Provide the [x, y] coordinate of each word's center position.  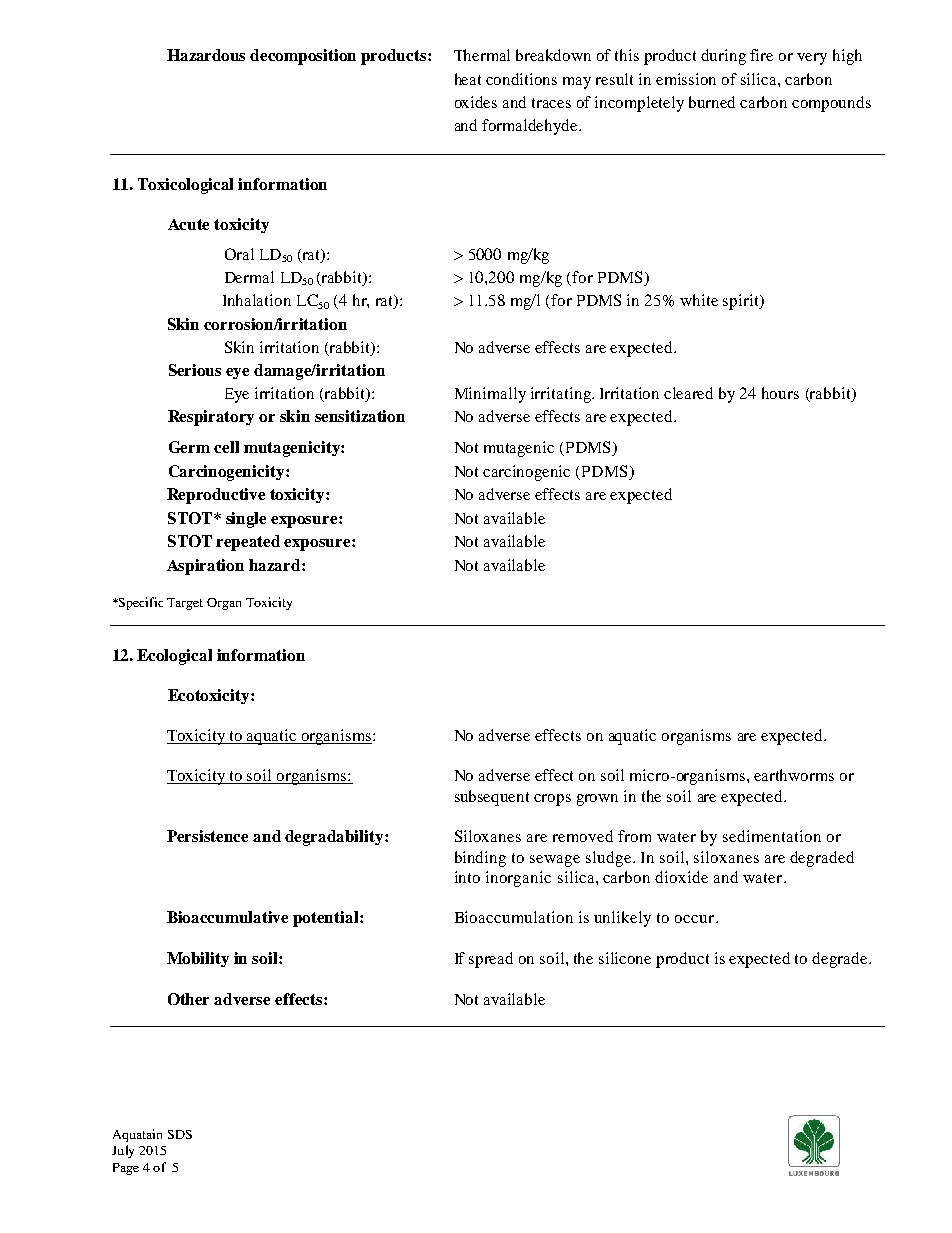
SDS [180, 1134]
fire [761, 55]
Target [185, 604]
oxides [476, 102]
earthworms [794, 775]
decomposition [303, 57]
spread [491, 960]
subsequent [492, 798]
